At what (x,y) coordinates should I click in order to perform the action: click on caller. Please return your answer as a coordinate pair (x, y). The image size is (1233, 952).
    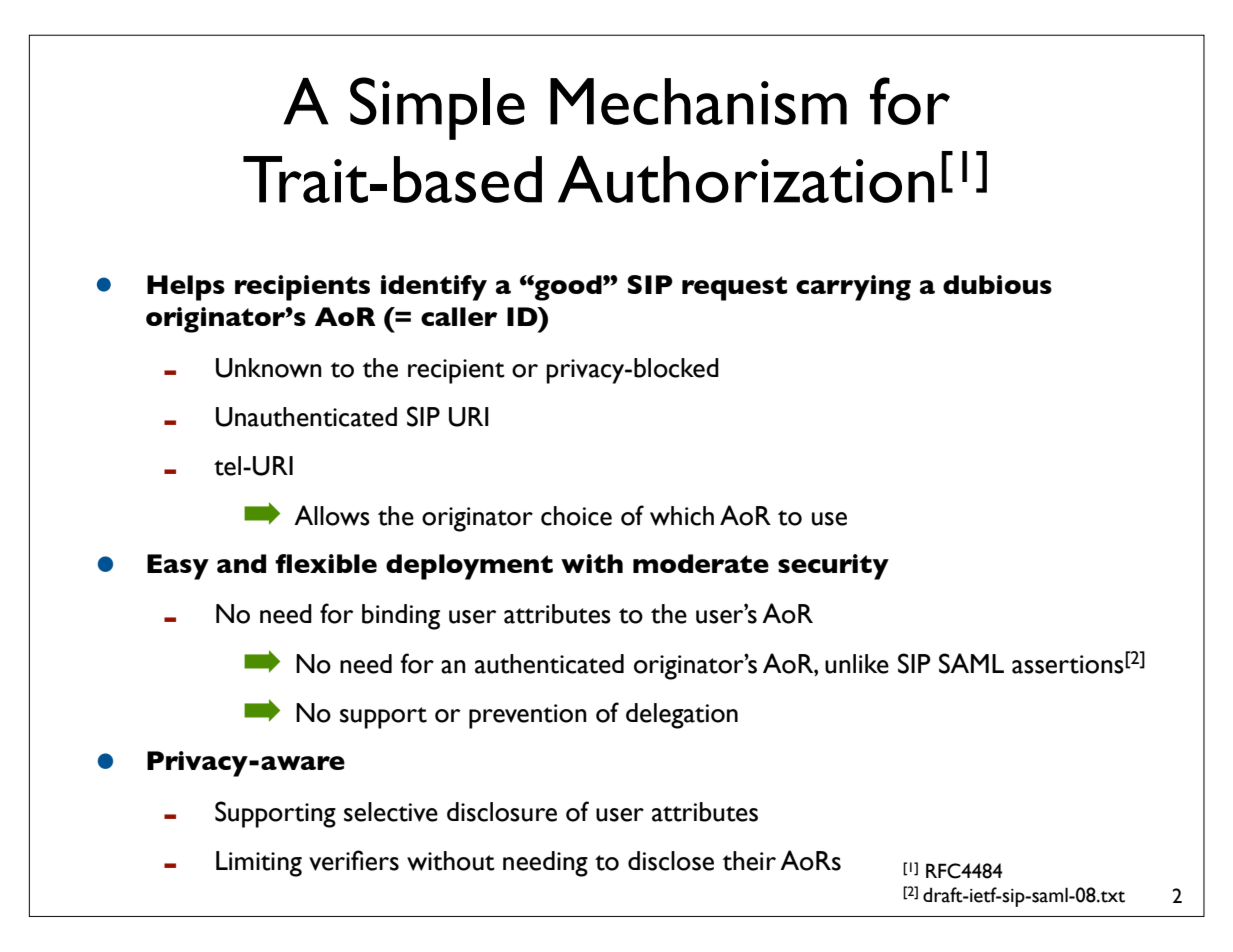
    Looking at the image, I should click on (459, 316).
